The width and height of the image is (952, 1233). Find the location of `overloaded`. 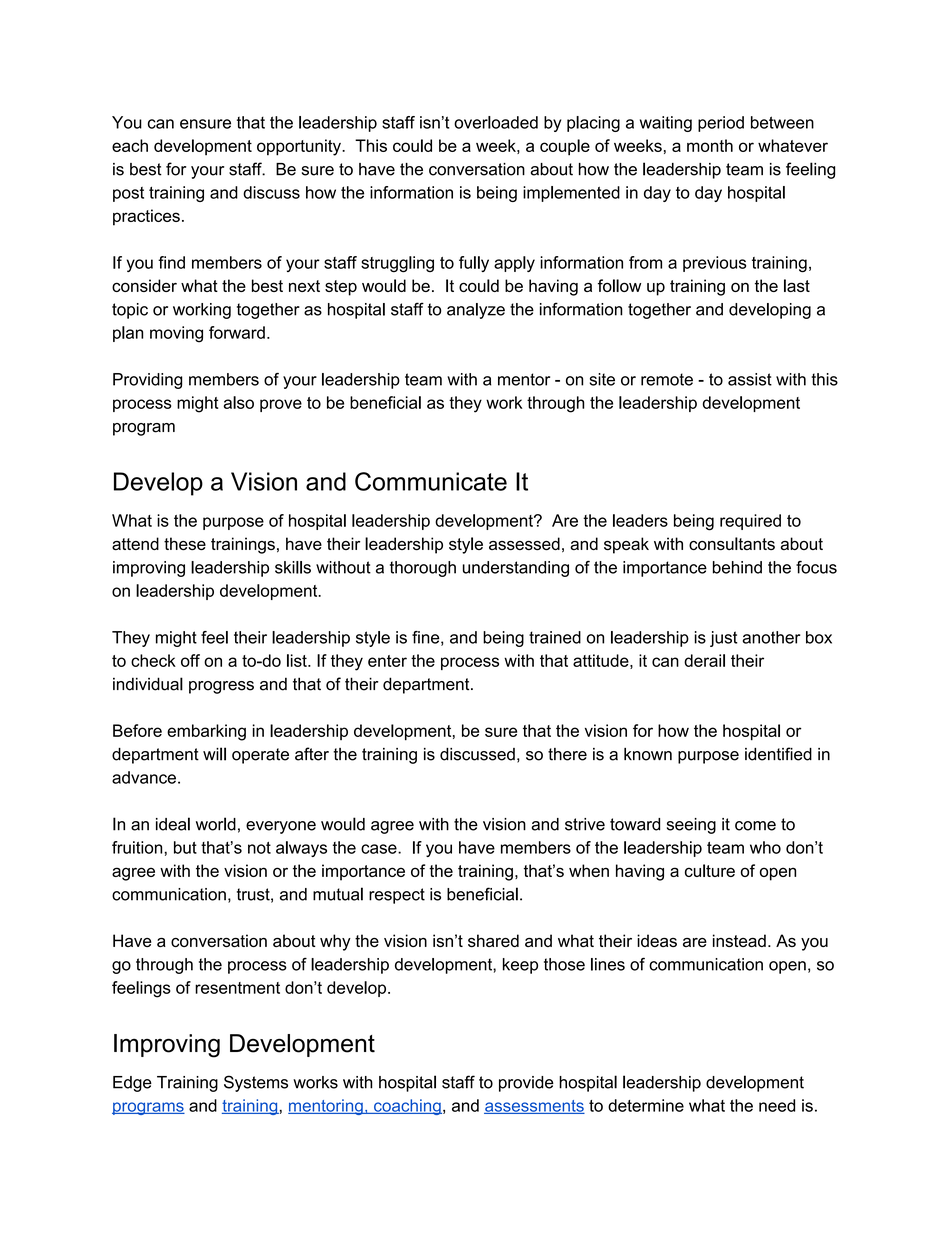

overloaded is located at coordinates (496, 122).
